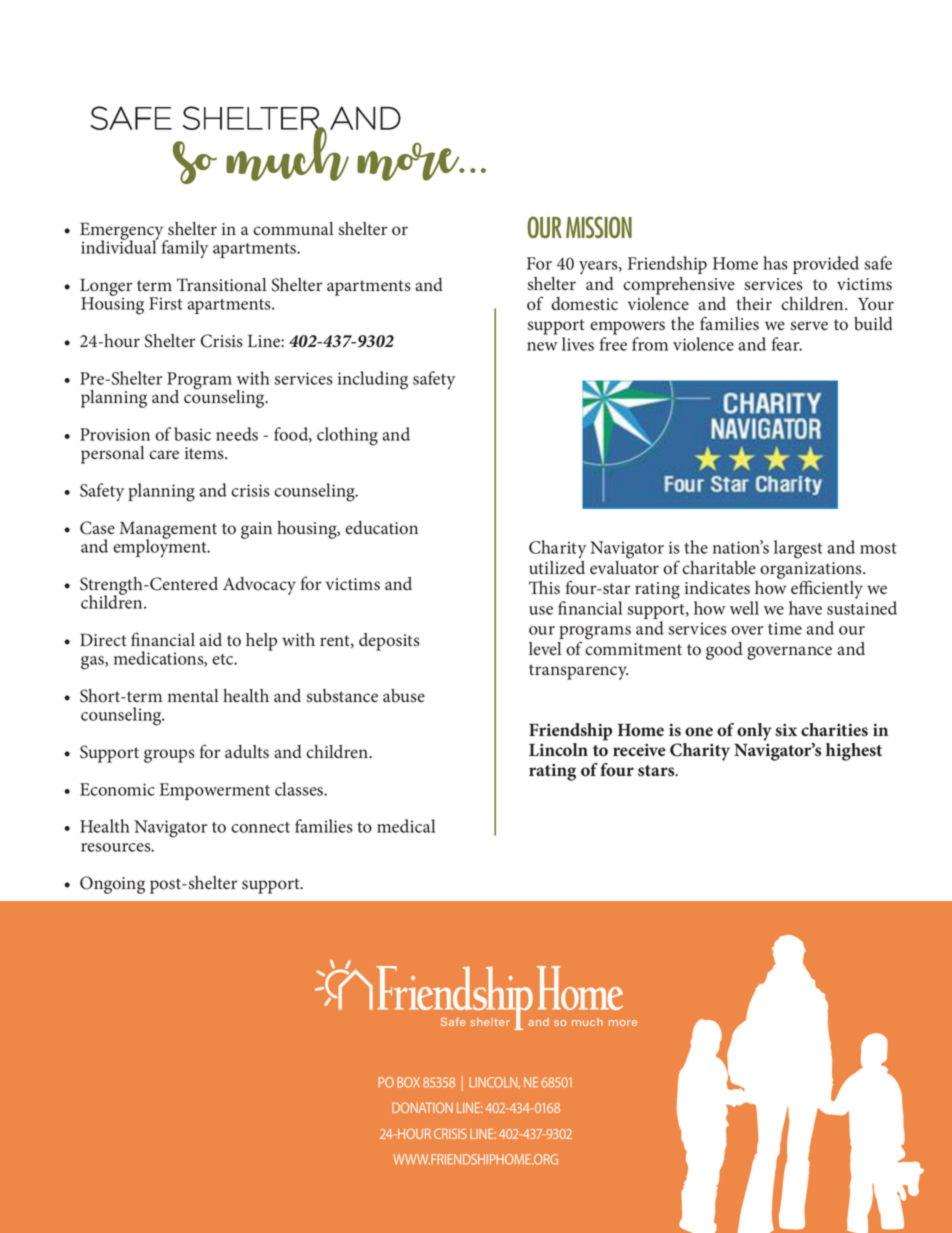  What do you see at coordinates (798, 549) in the screenshot?
I see `largest` at bounding box center [798, 549].
